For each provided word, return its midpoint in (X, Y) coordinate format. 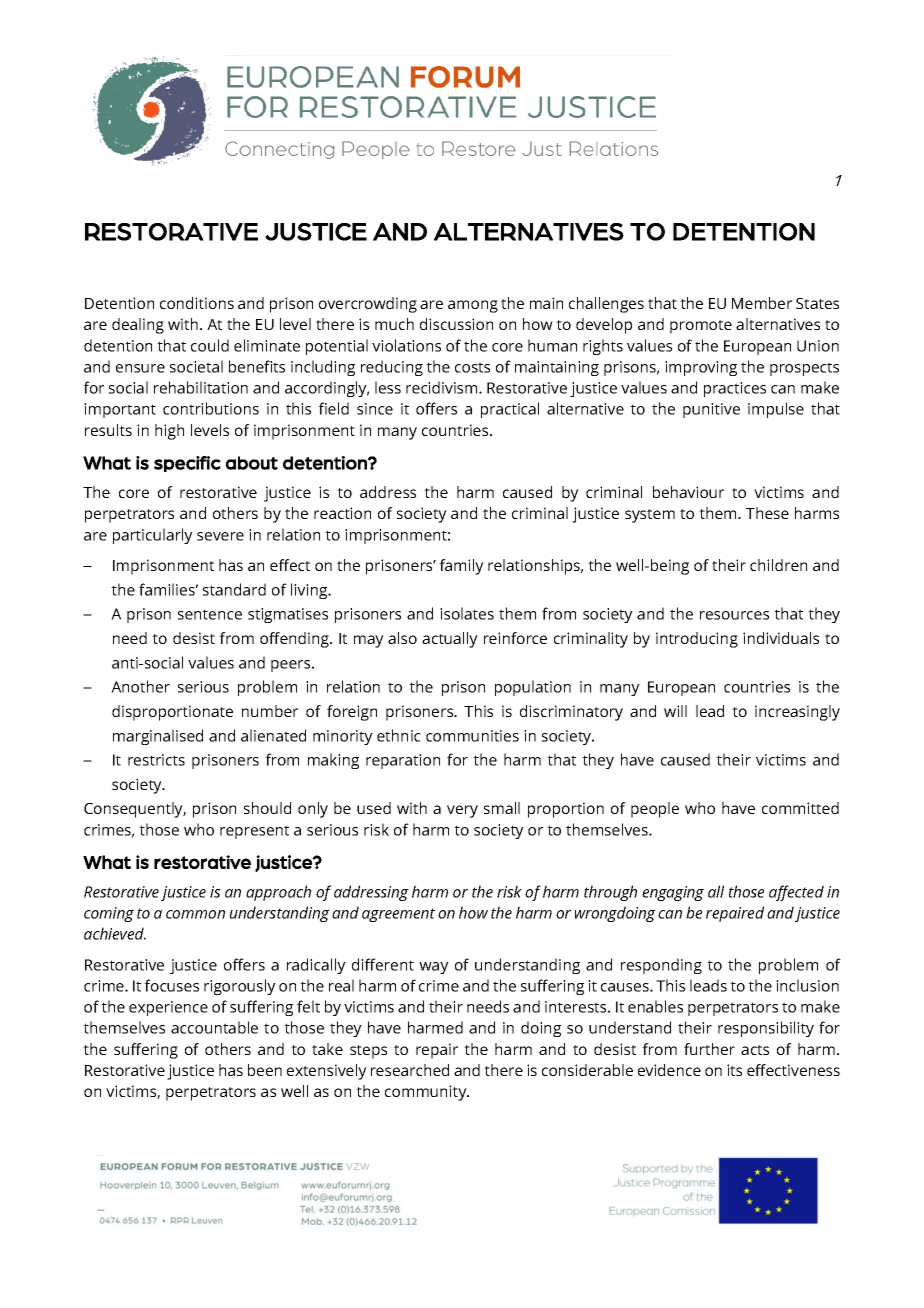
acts (755, 1050)
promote (701, 327)
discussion (456, 324)
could (210, 345)
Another (140, 686)
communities (472, 736)
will (675, 711)
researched (410, 1070)
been (265, 1070)
